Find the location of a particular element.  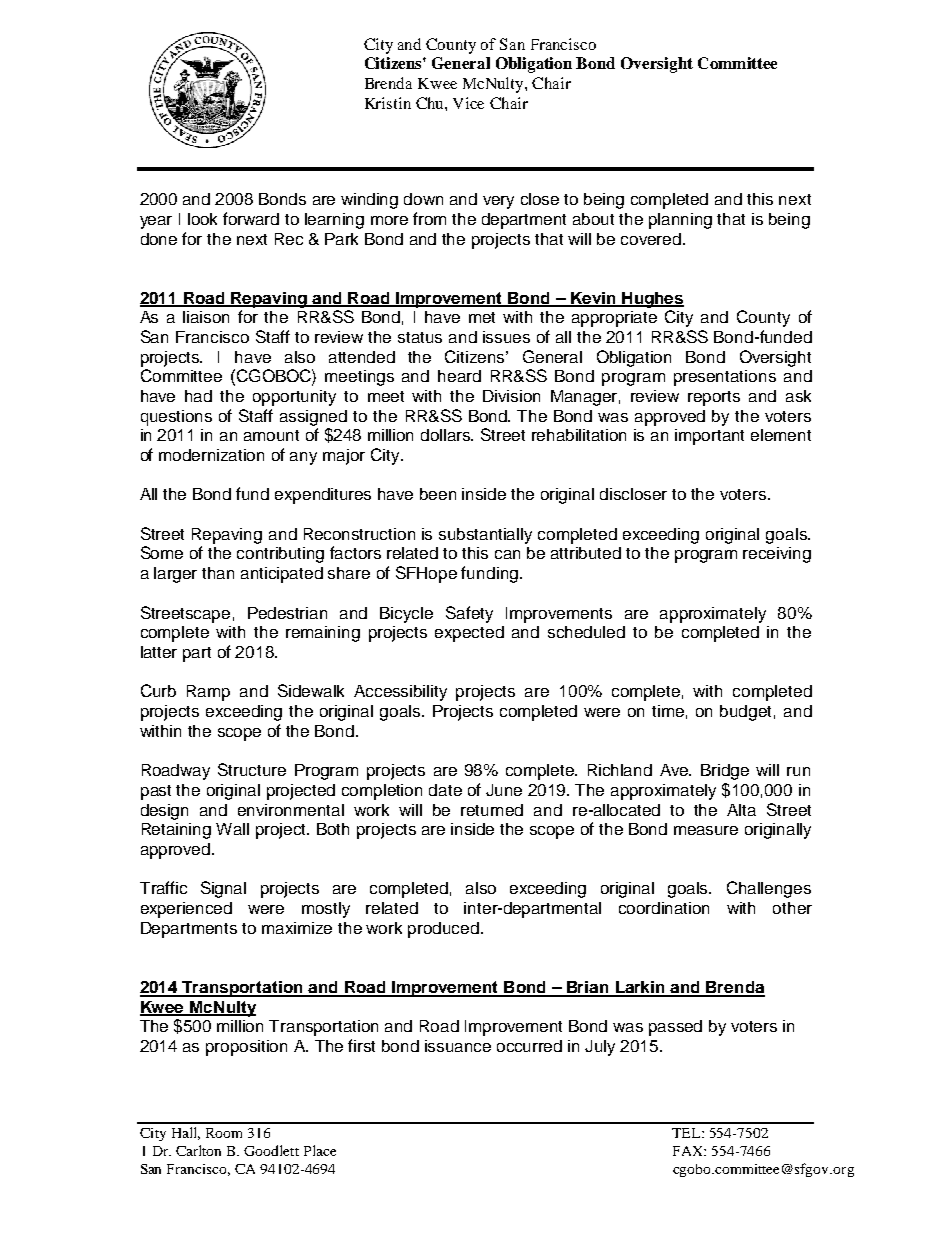

receiving is located at coordinates (777, 555).
